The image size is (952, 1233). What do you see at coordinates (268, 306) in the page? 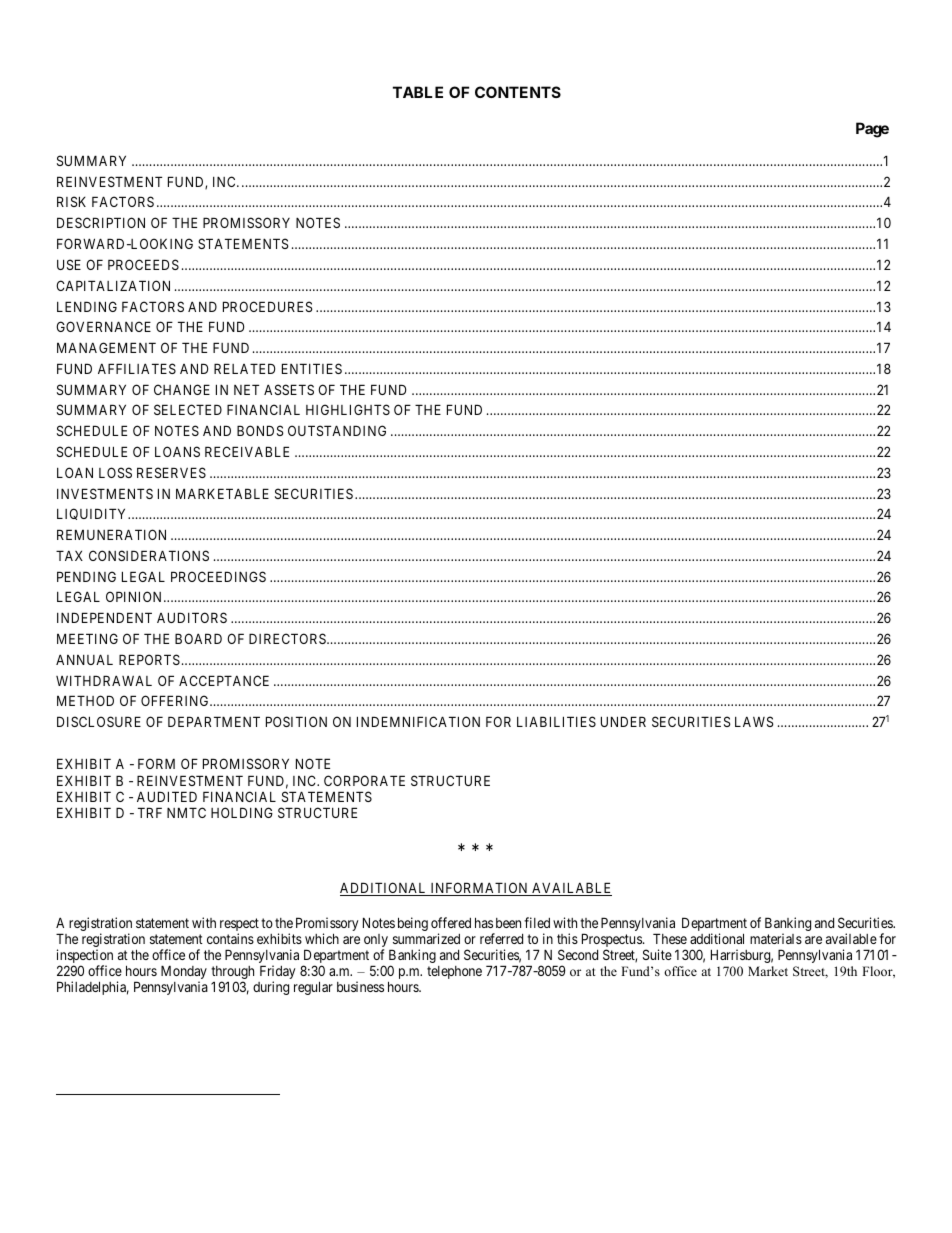
I see `PROCEDURES` at bounding box center [268, 306].
